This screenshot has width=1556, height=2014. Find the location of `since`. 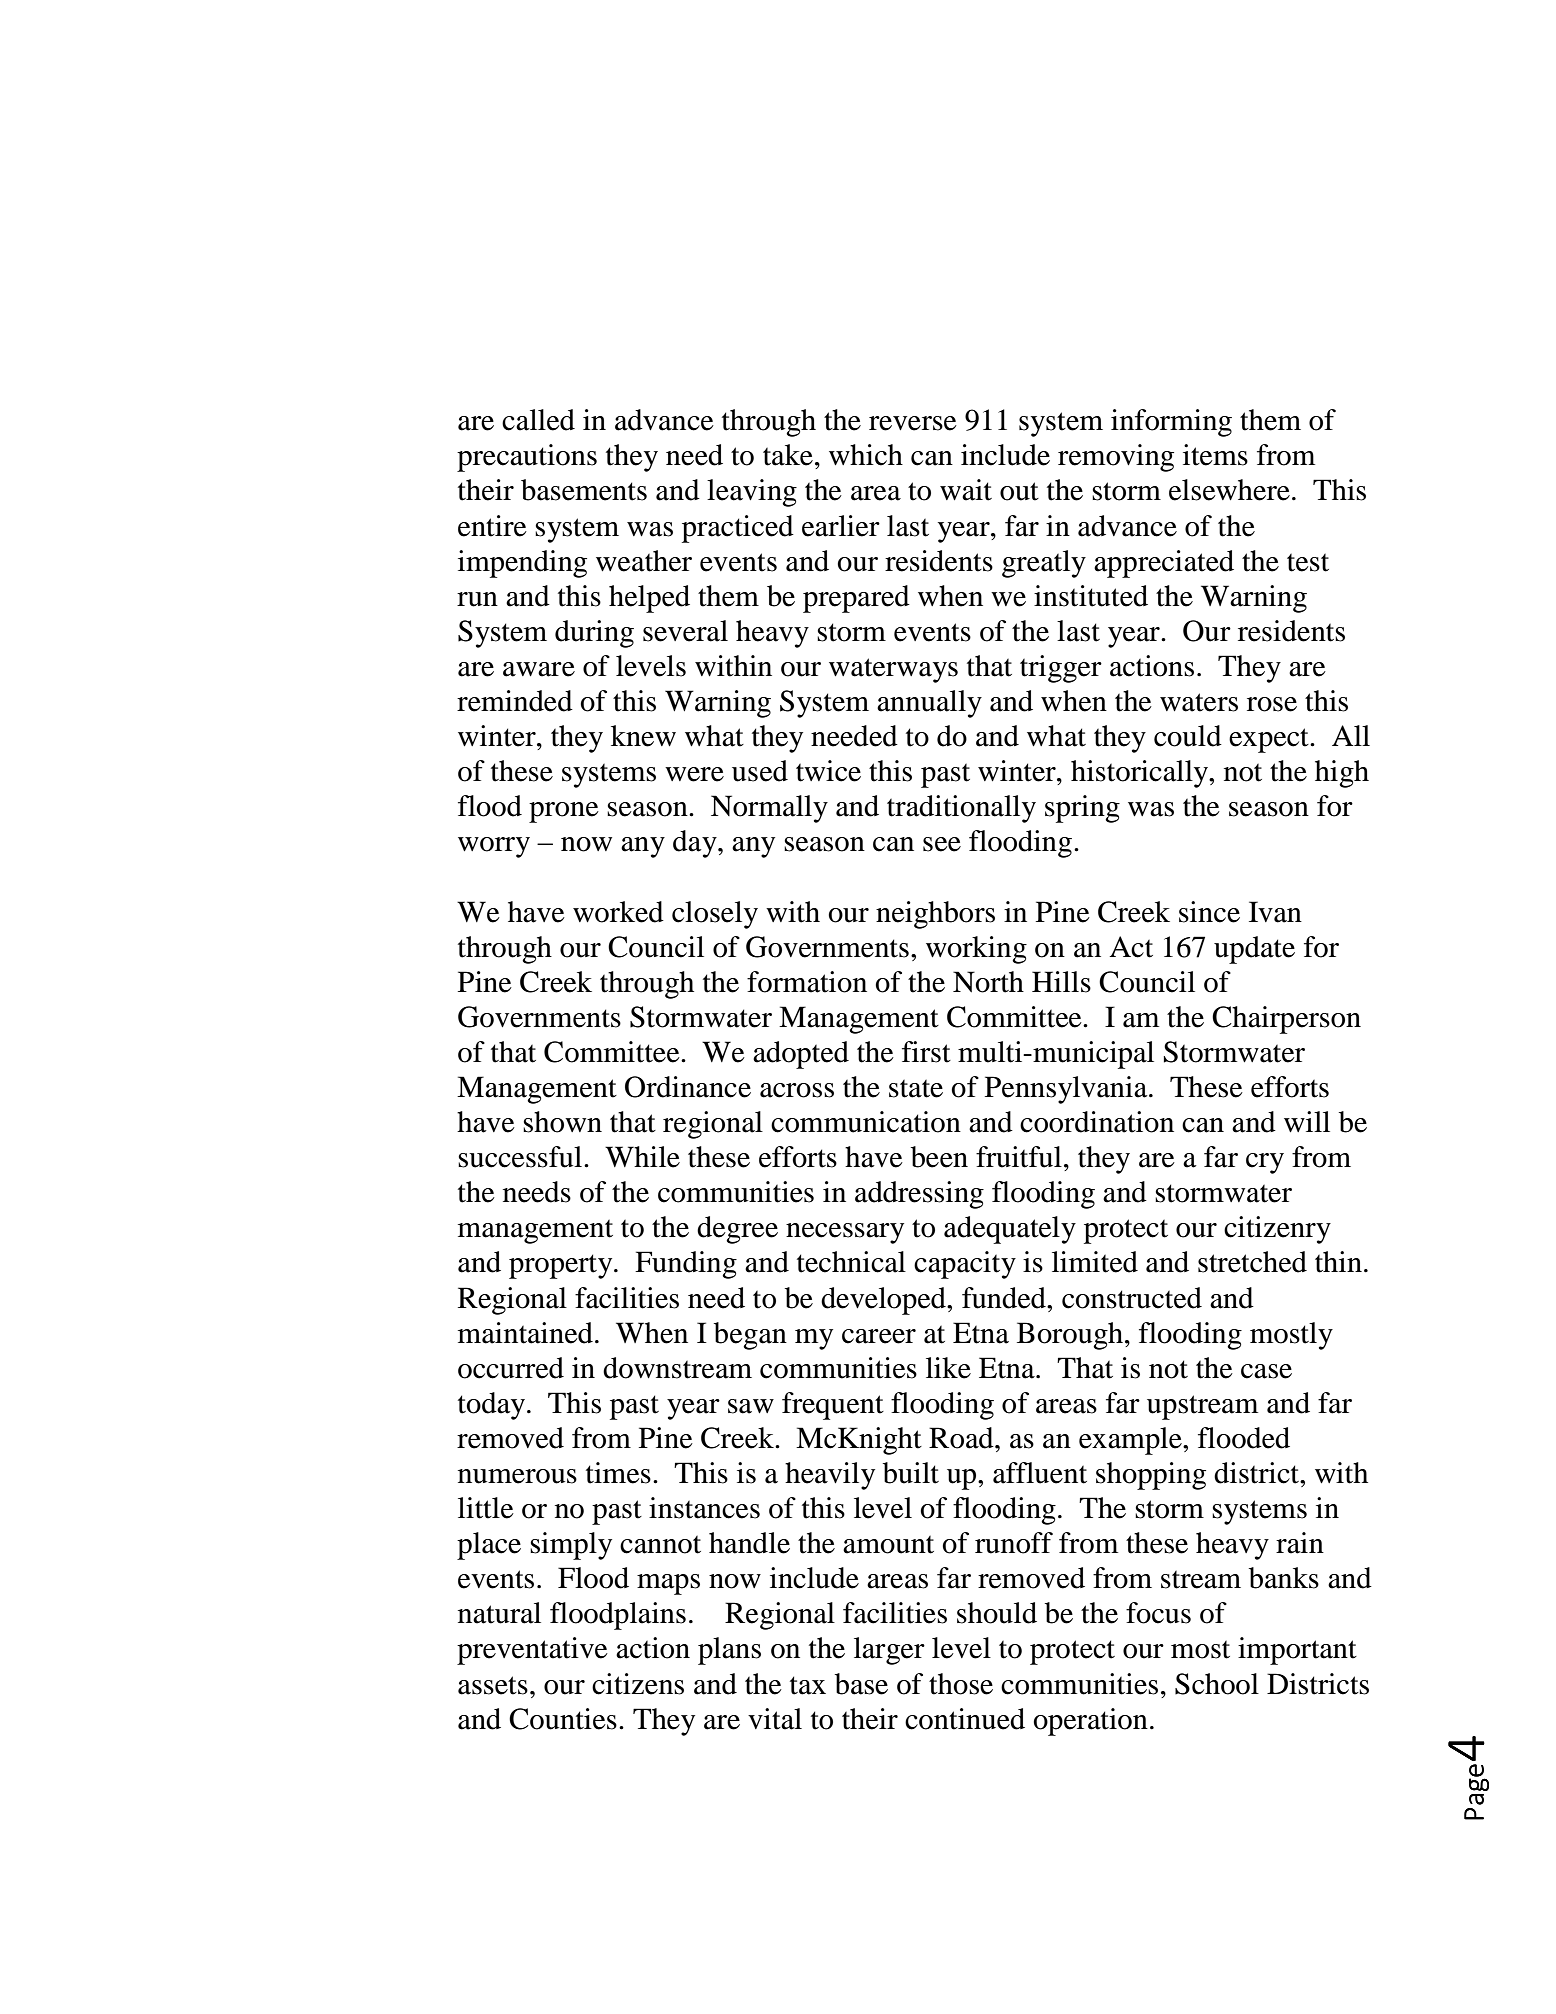

since is located at coordinates (1209, 912).
